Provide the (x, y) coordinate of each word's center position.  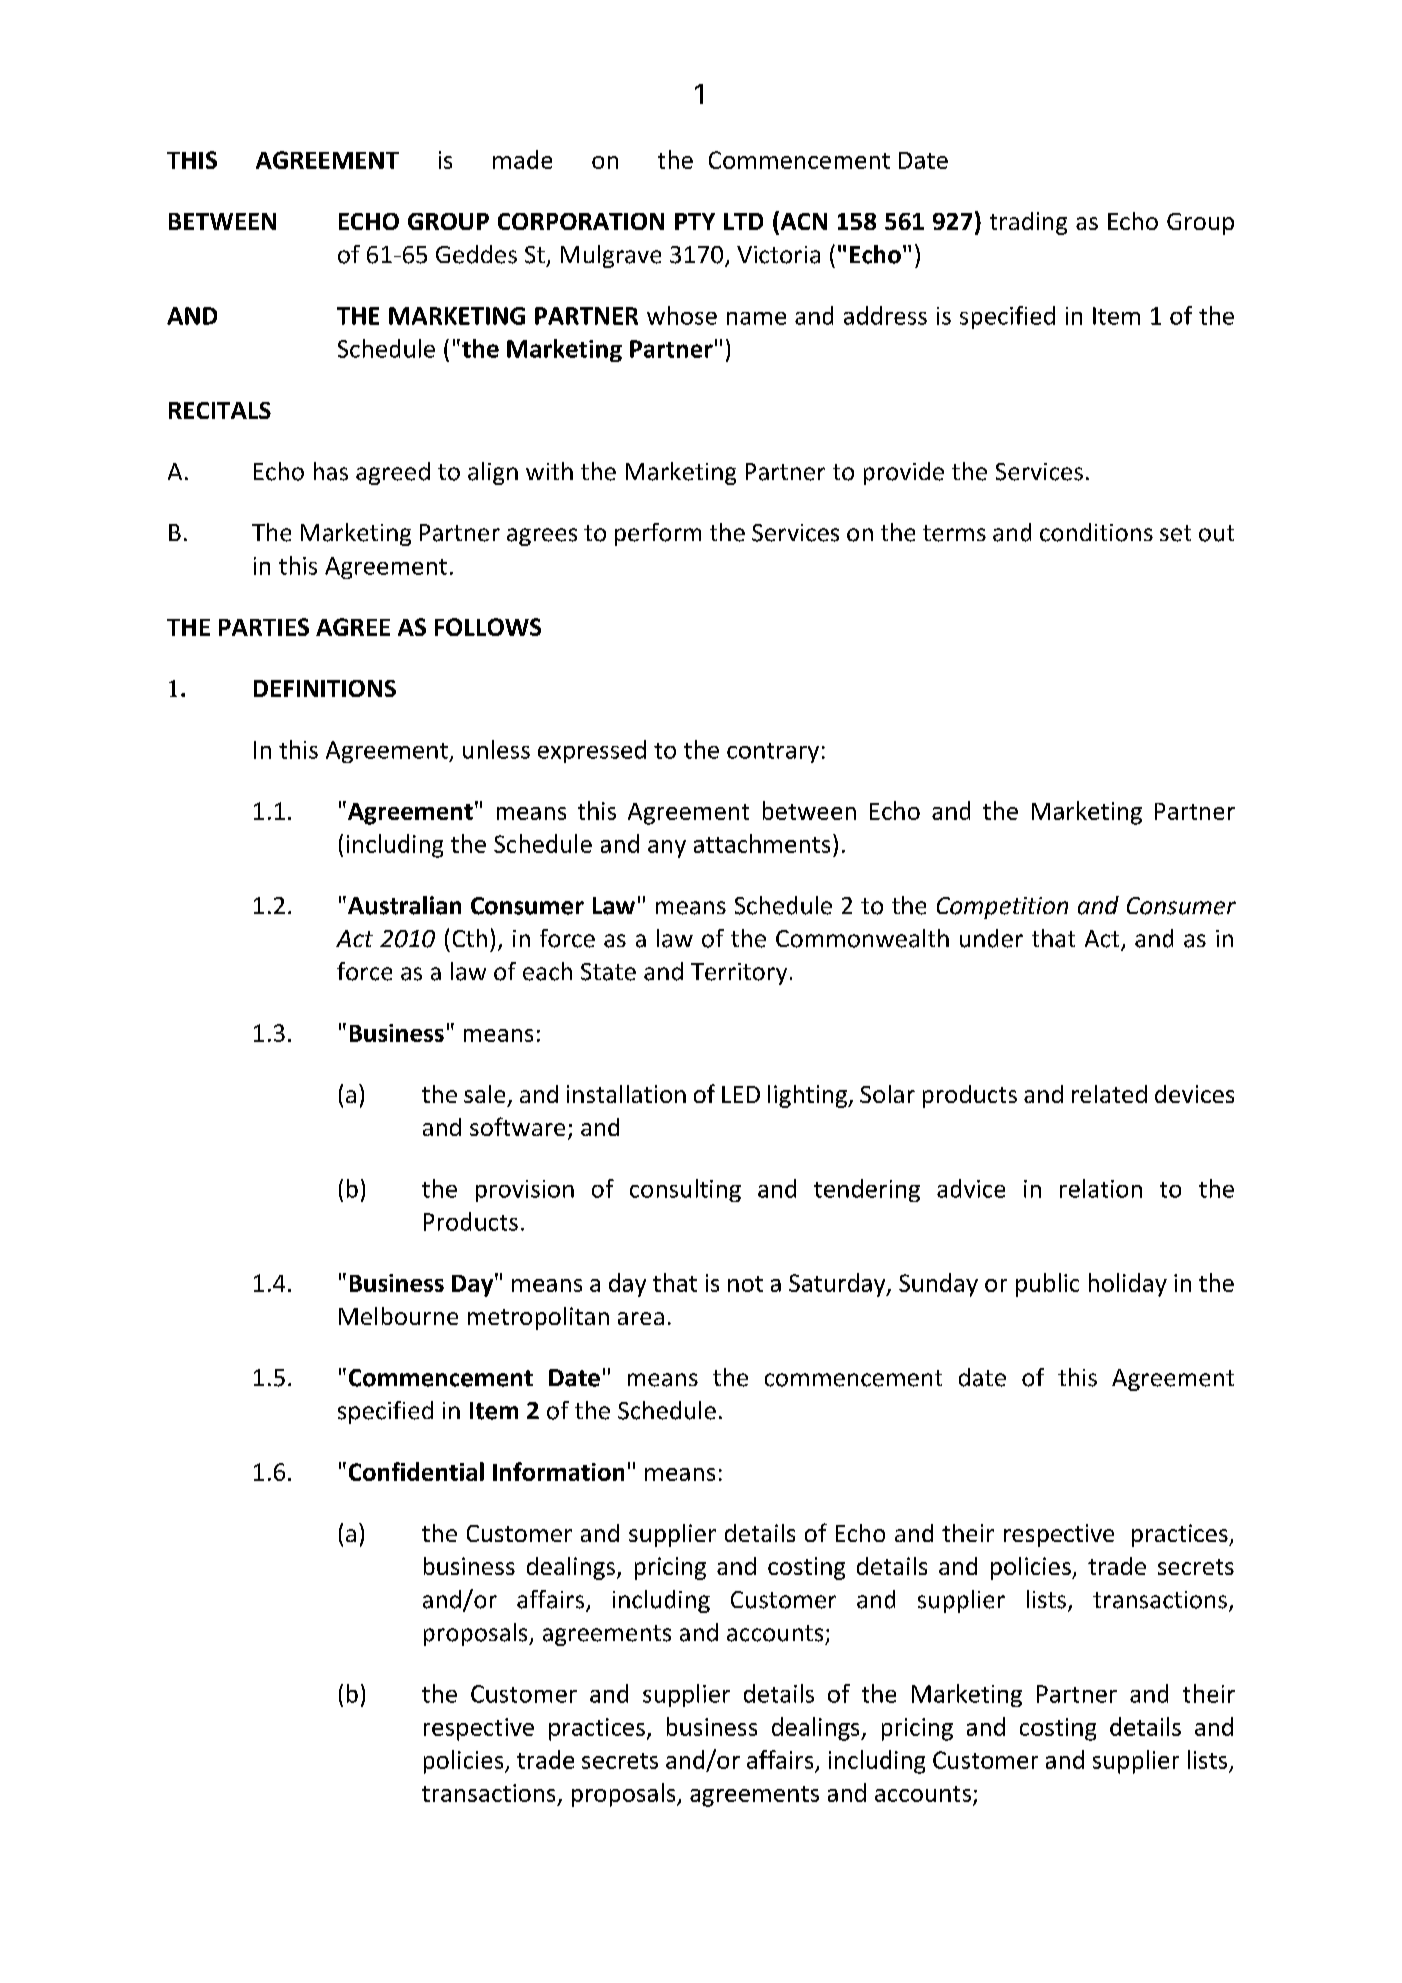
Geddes (476, 254)
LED (741, 1094)
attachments (762, 843)
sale (484, 1094)
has (331, 471)
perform (658, 534)
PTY (695, 221)
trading (1028, 223)
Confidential (416, 1471)
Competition (1002, 908)
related (1109, 1094)
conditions (1096, 532)
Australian (403, 905)
